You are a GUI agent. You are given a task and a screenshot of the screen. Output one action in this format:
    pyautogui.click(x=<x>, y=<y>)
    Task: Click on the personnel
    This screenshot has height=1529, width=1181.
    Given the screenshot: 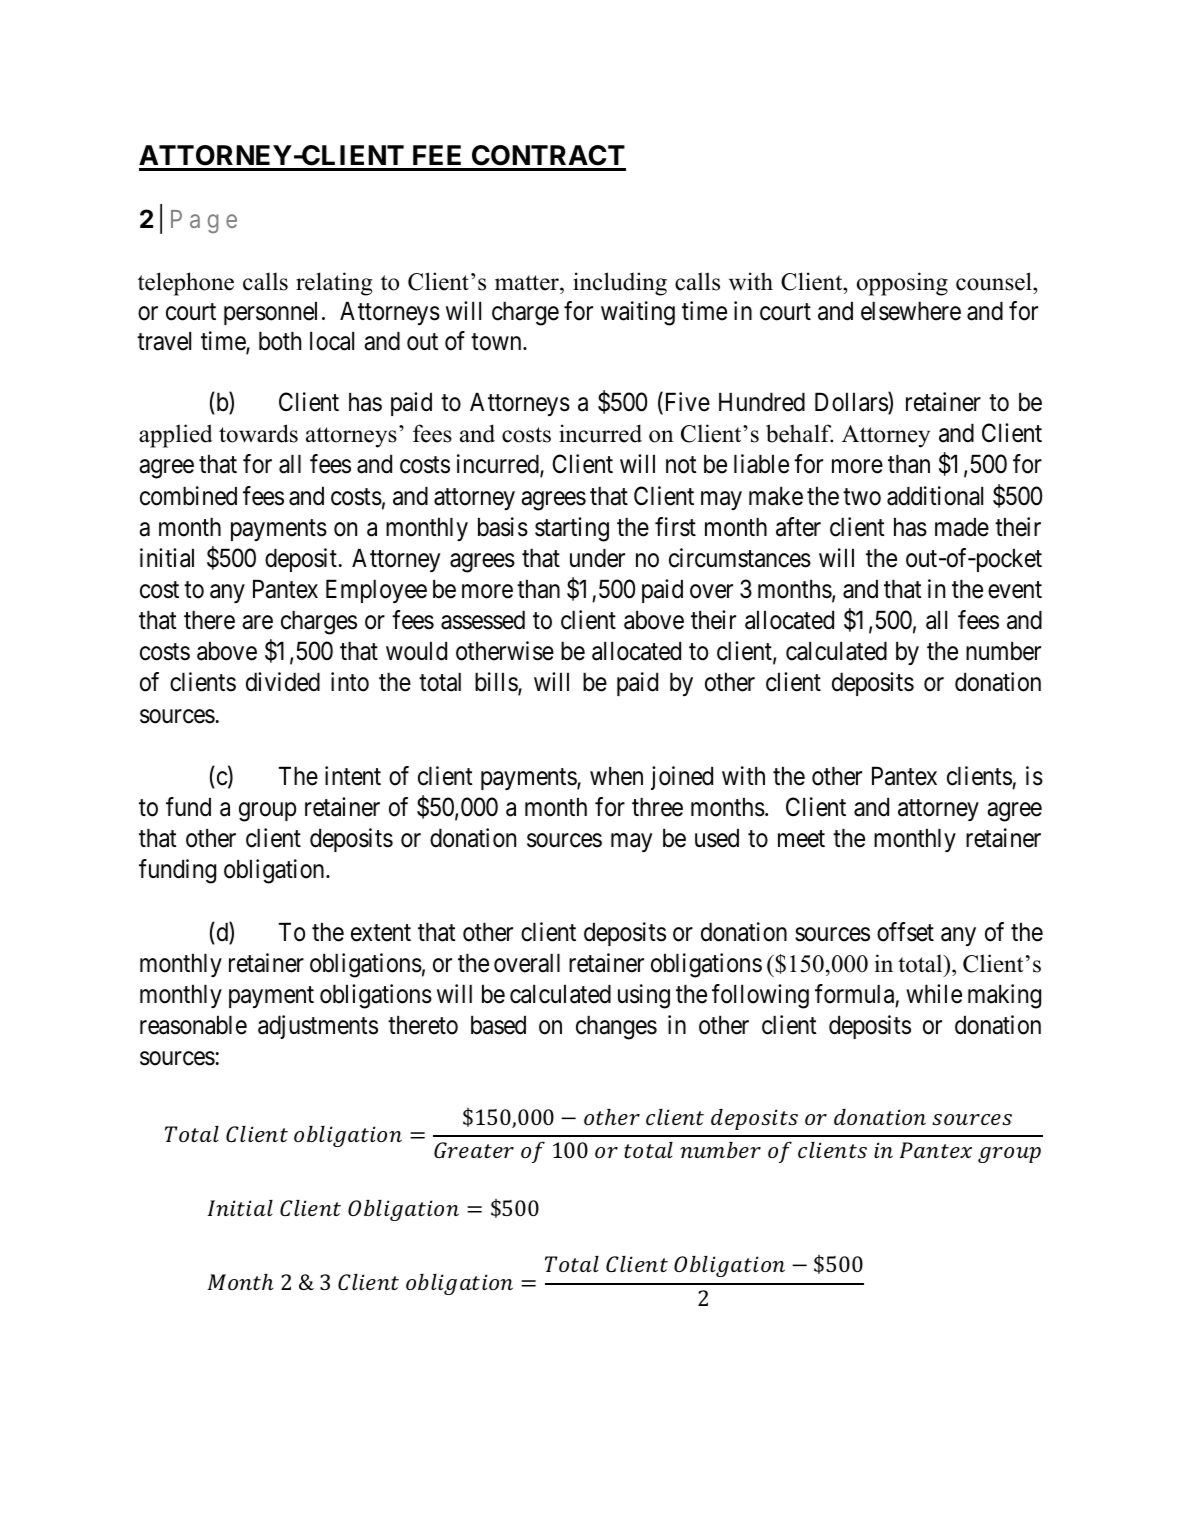 What is the action you would take?
    pyautogui.click(x=270, y=313)
